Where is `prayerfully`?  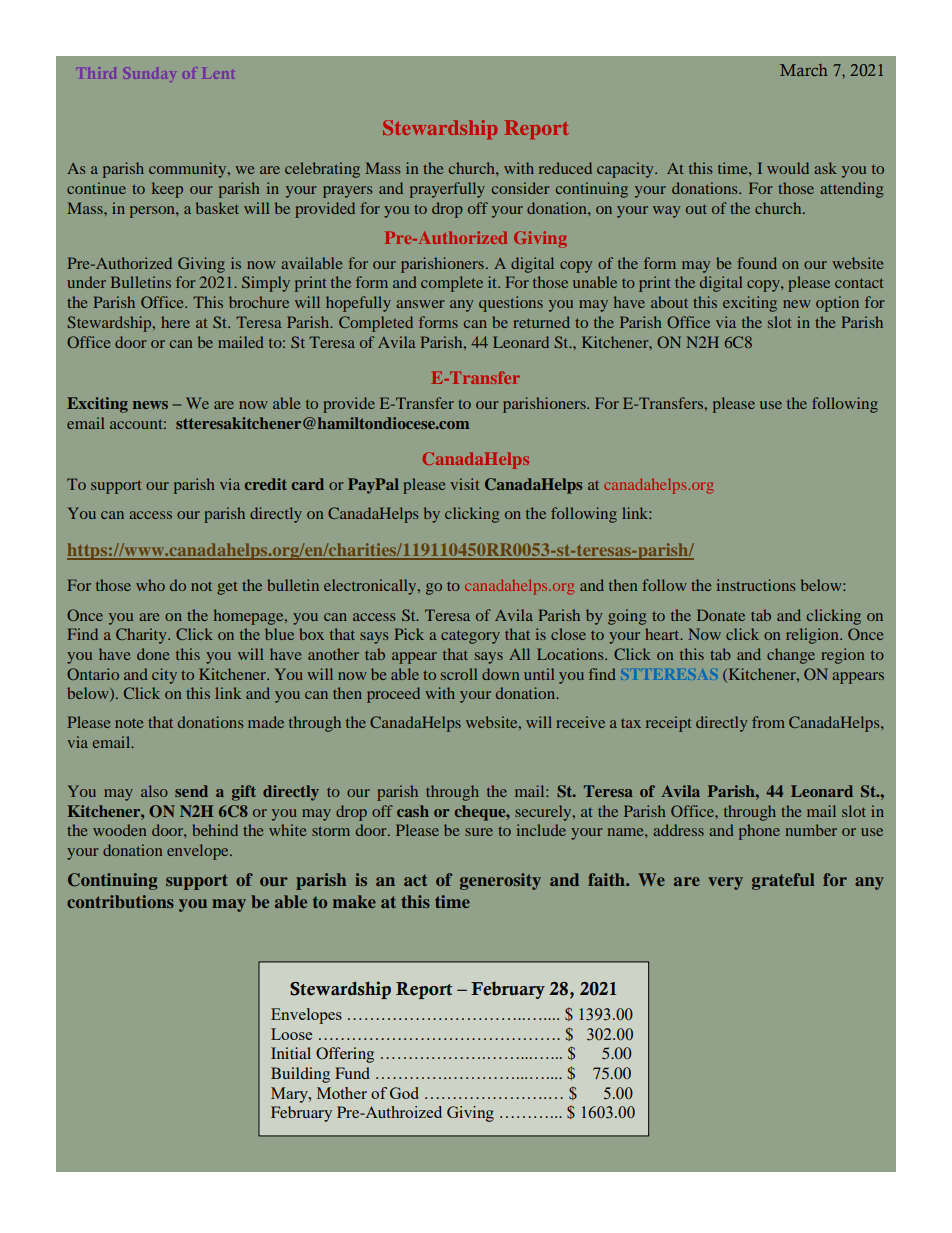 prayerfully is located at coordinates (447, 190).
